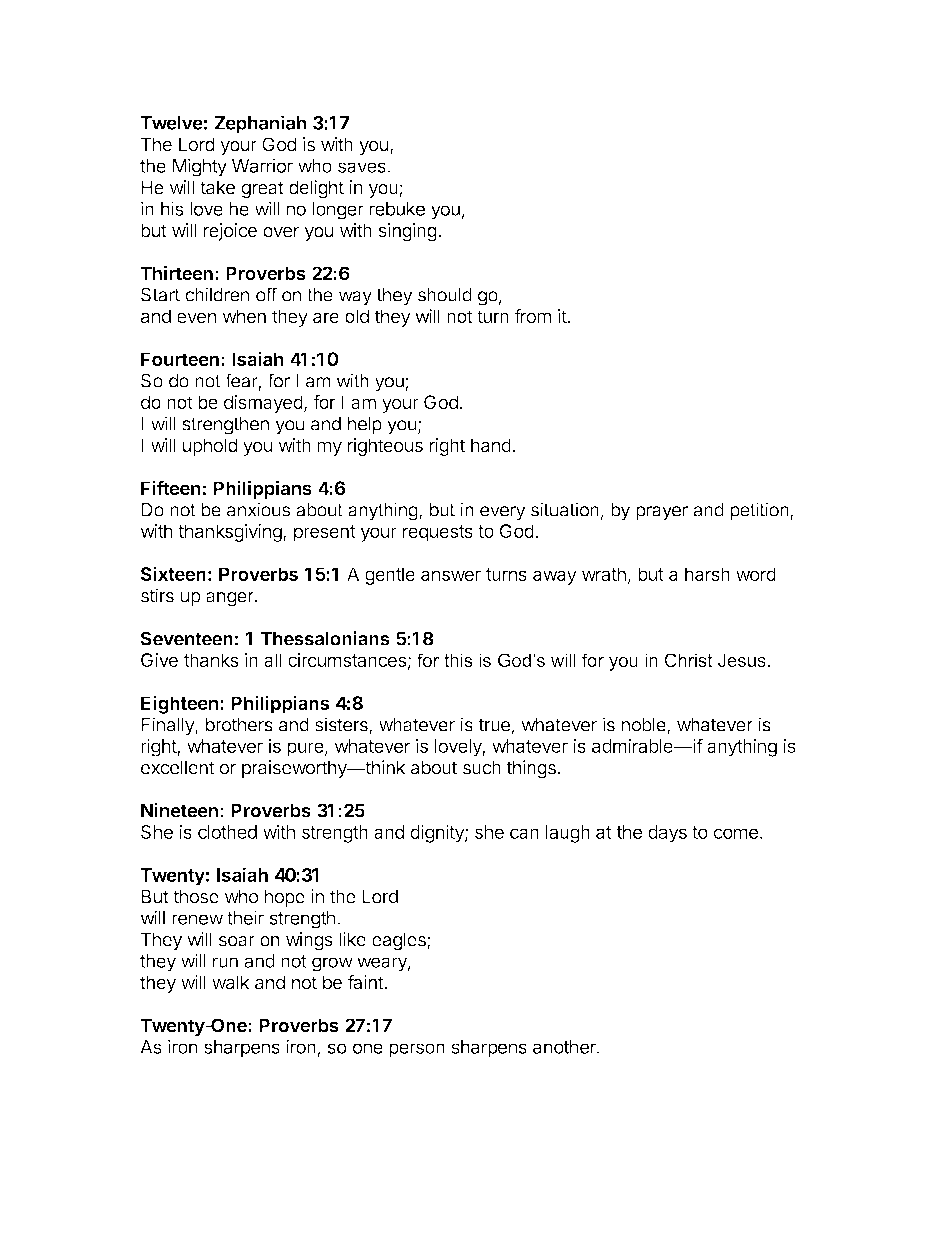 The image size is (952, 1233). I want to click on Sixteen, so click(173, 573).
